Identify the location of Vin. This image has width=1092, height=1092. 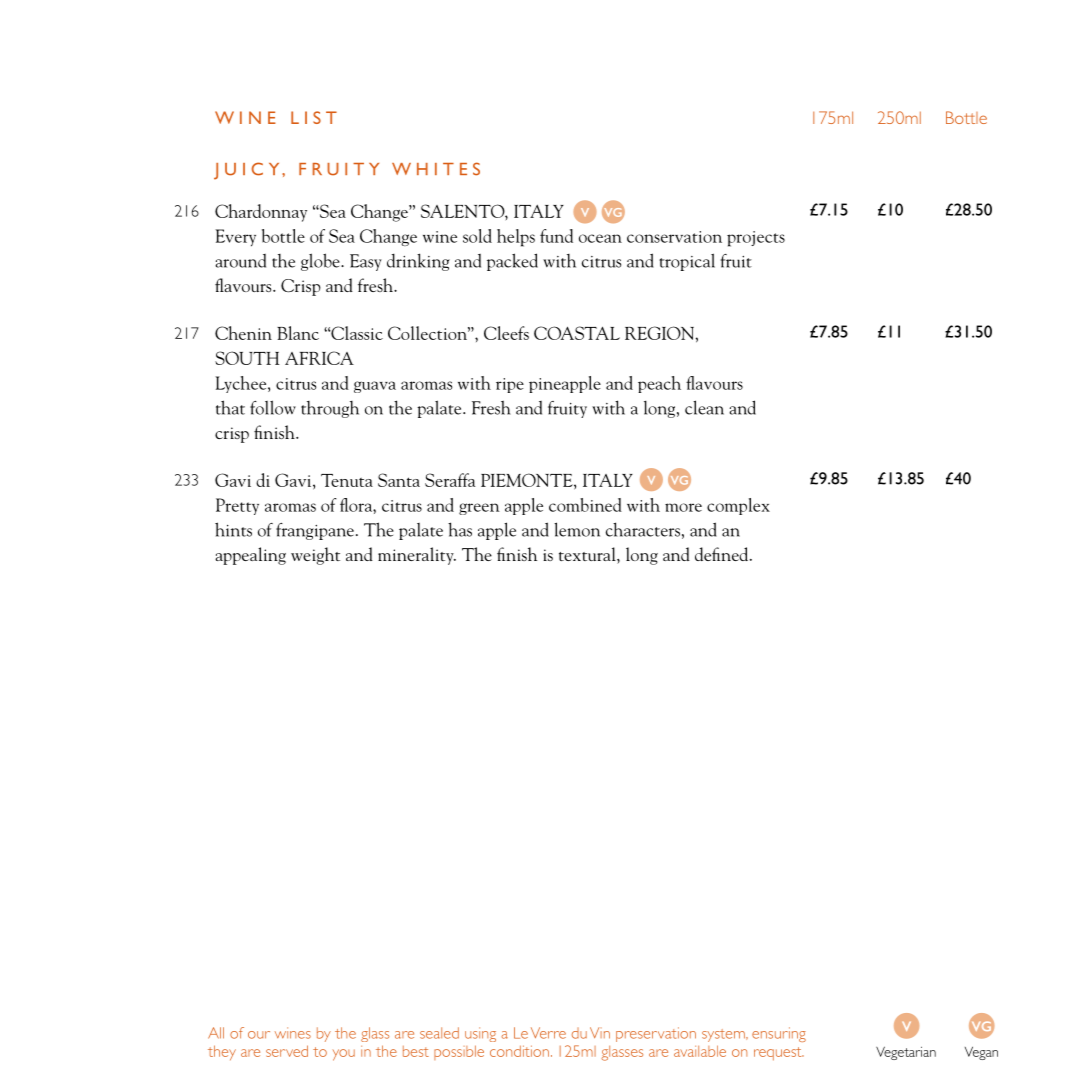
(600, 1033).
